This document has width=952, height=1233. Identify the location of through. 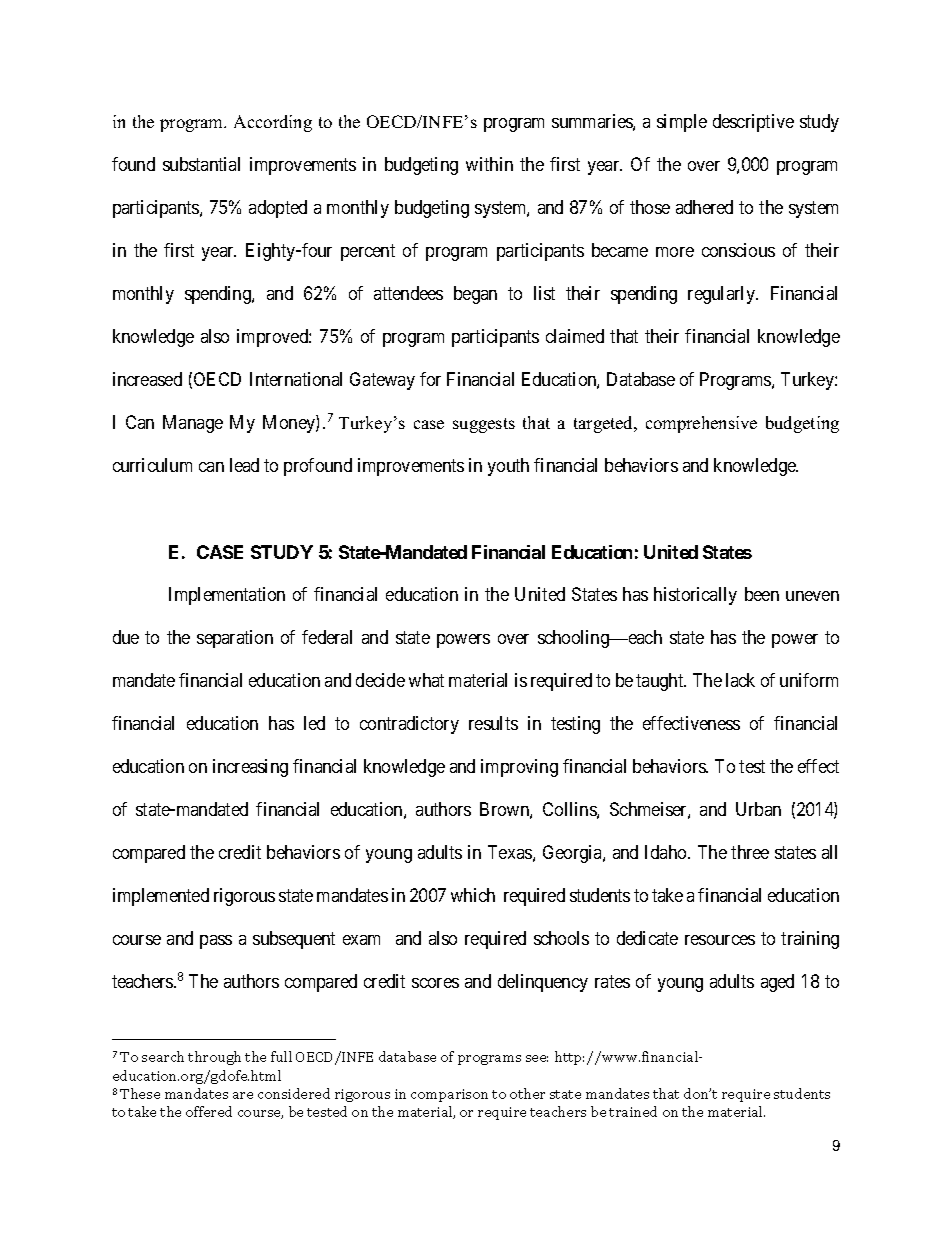
(214, 1058).
